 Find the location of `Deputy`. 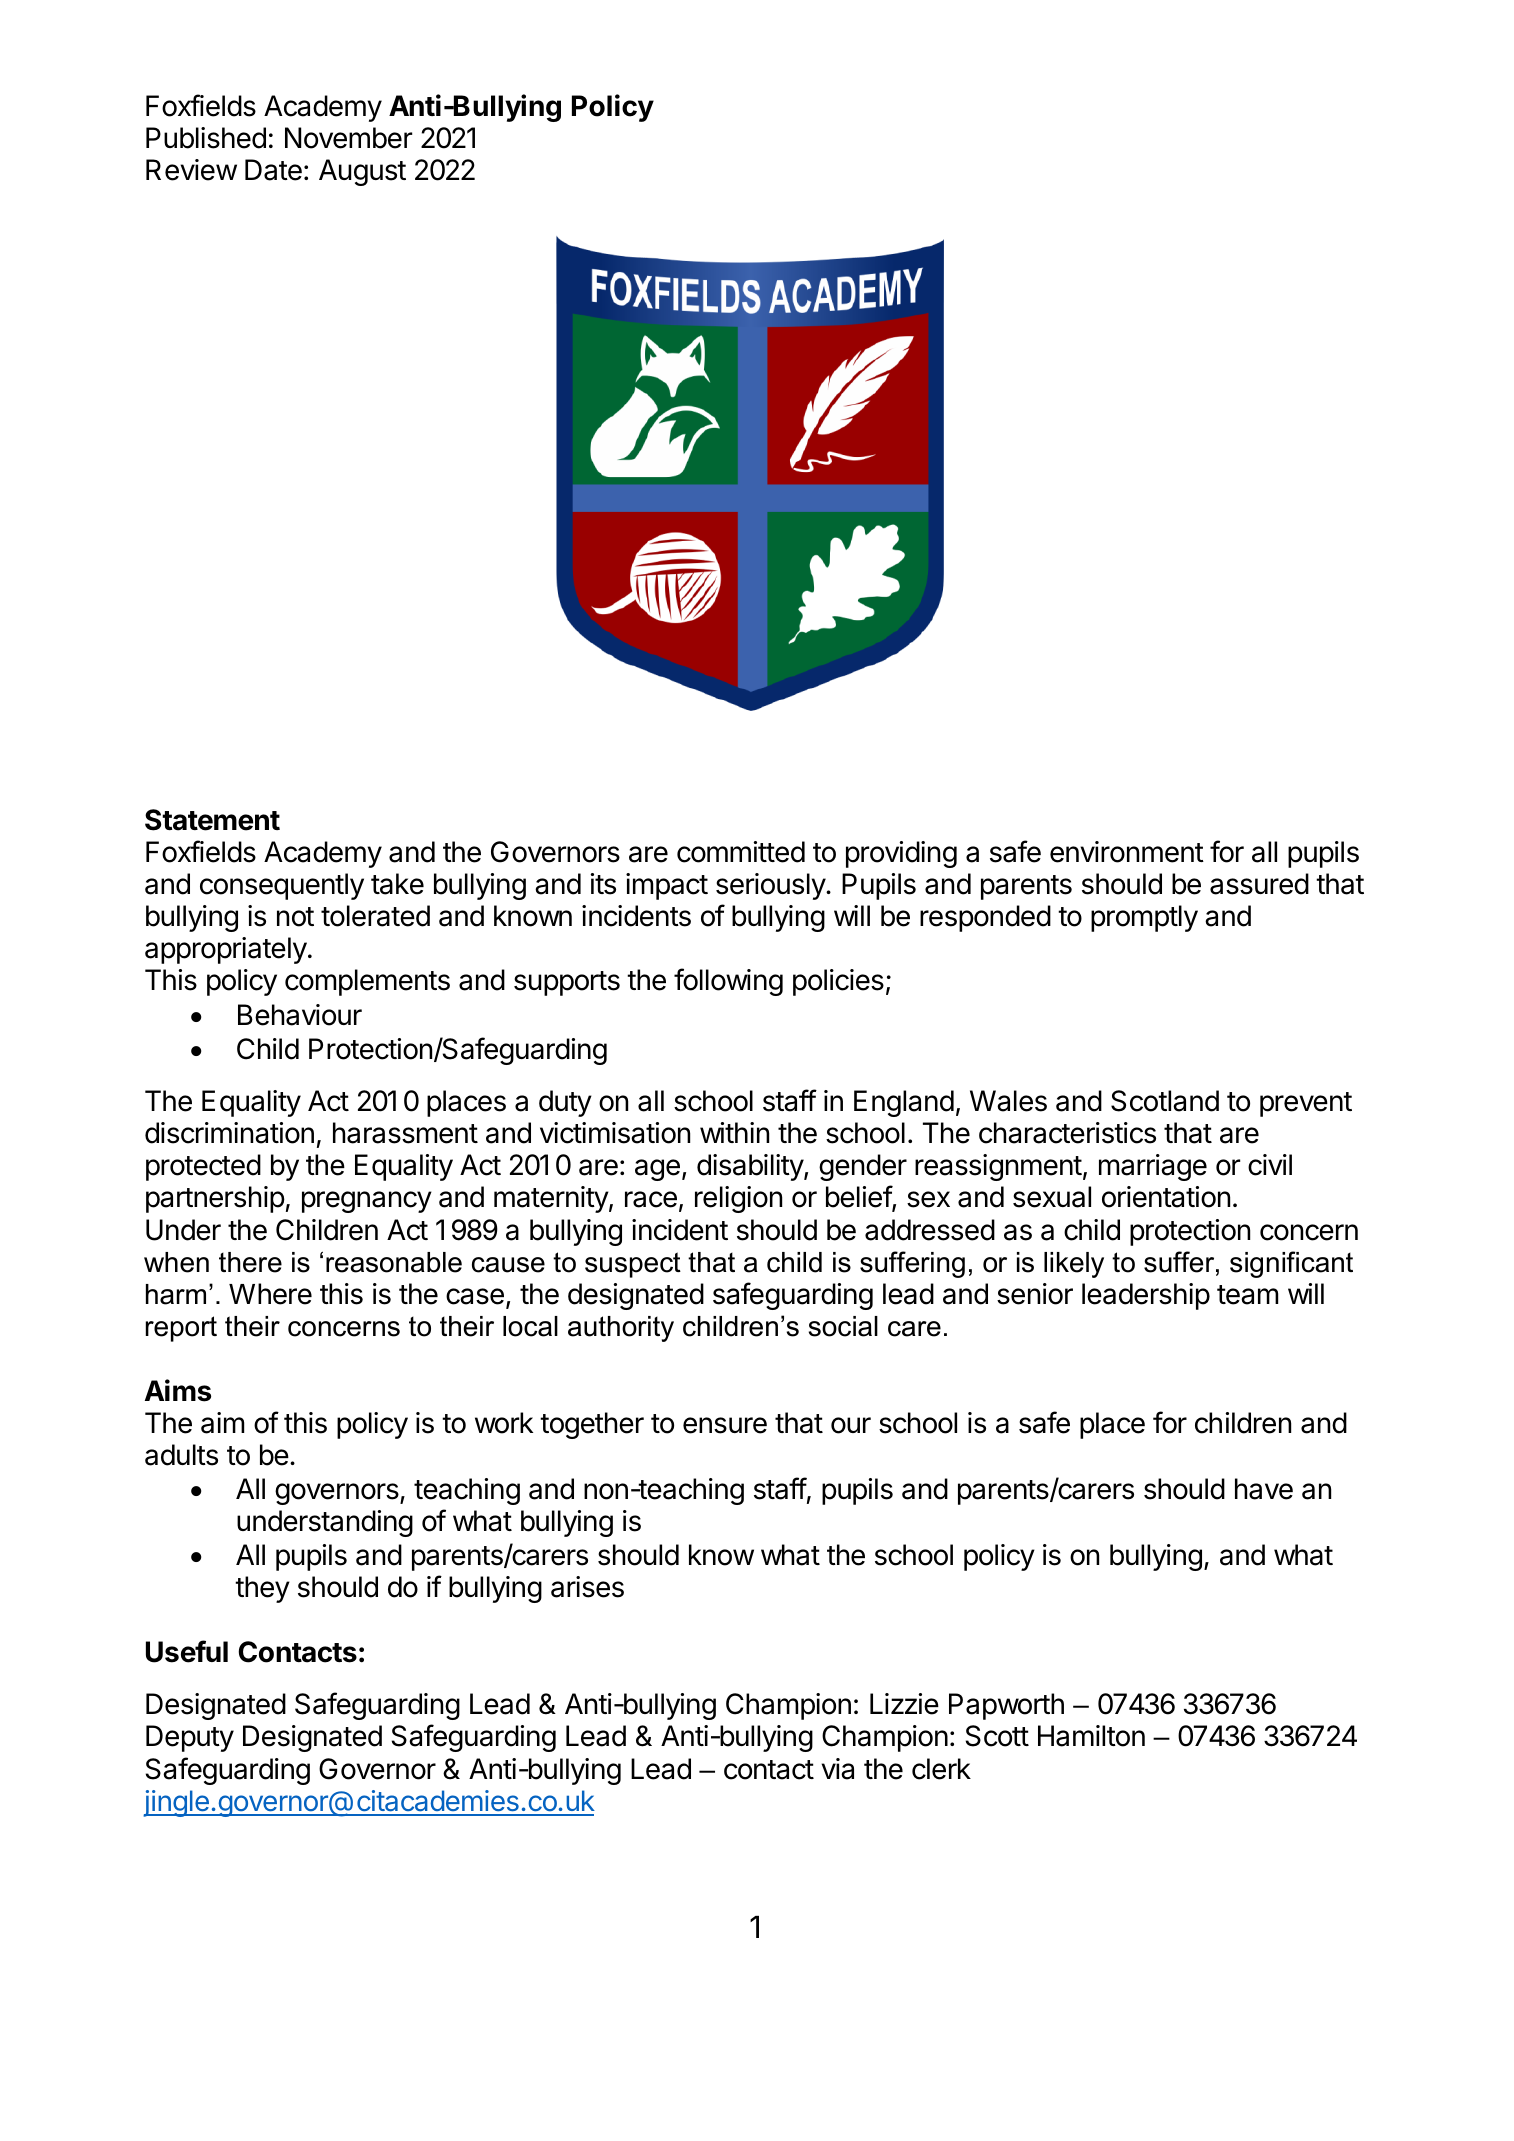

Deputy is located at coordinates (190, 1738).
